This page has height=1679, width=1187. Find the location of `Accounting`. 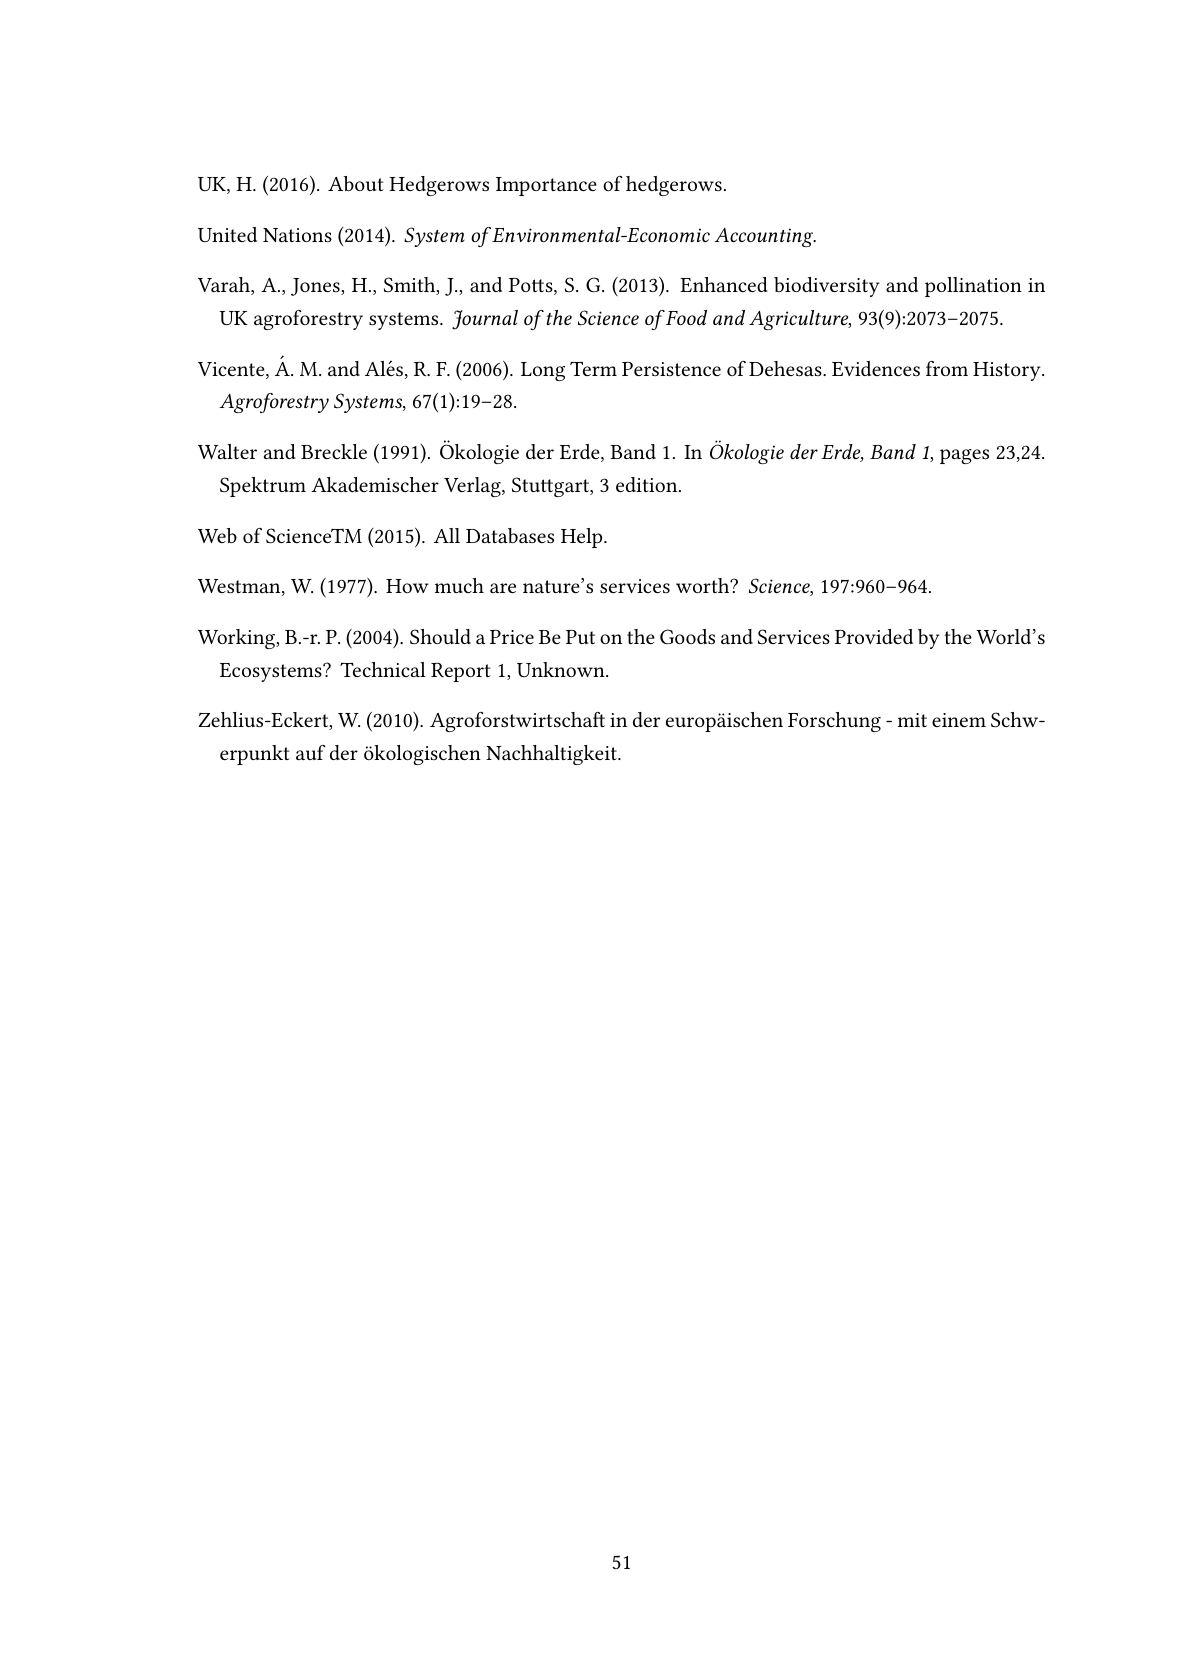

Accounting is located at coordinates (765, 237).
